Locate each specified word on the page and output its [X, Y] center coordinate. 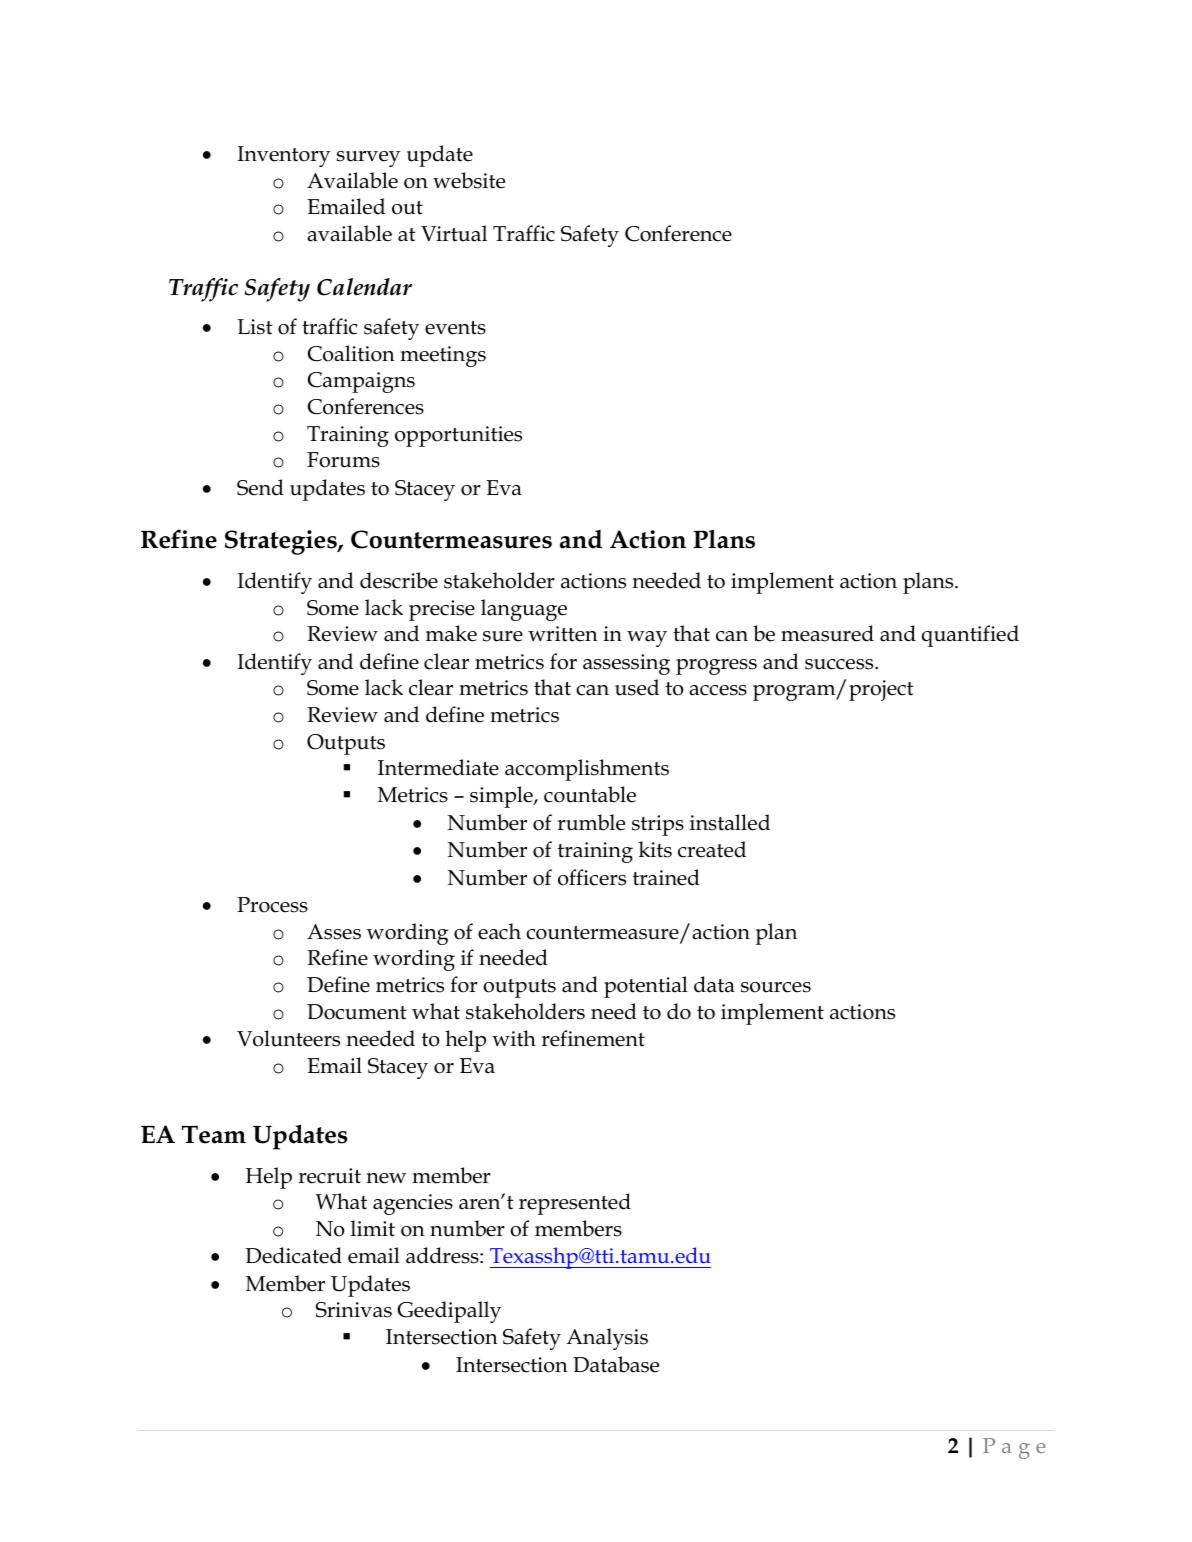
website [469, 180]
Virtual [454, 233]
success [840, 664]
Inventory [283, 156]
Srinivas [353, 1310]
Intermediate [438, 767]
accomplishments [587, 770]
